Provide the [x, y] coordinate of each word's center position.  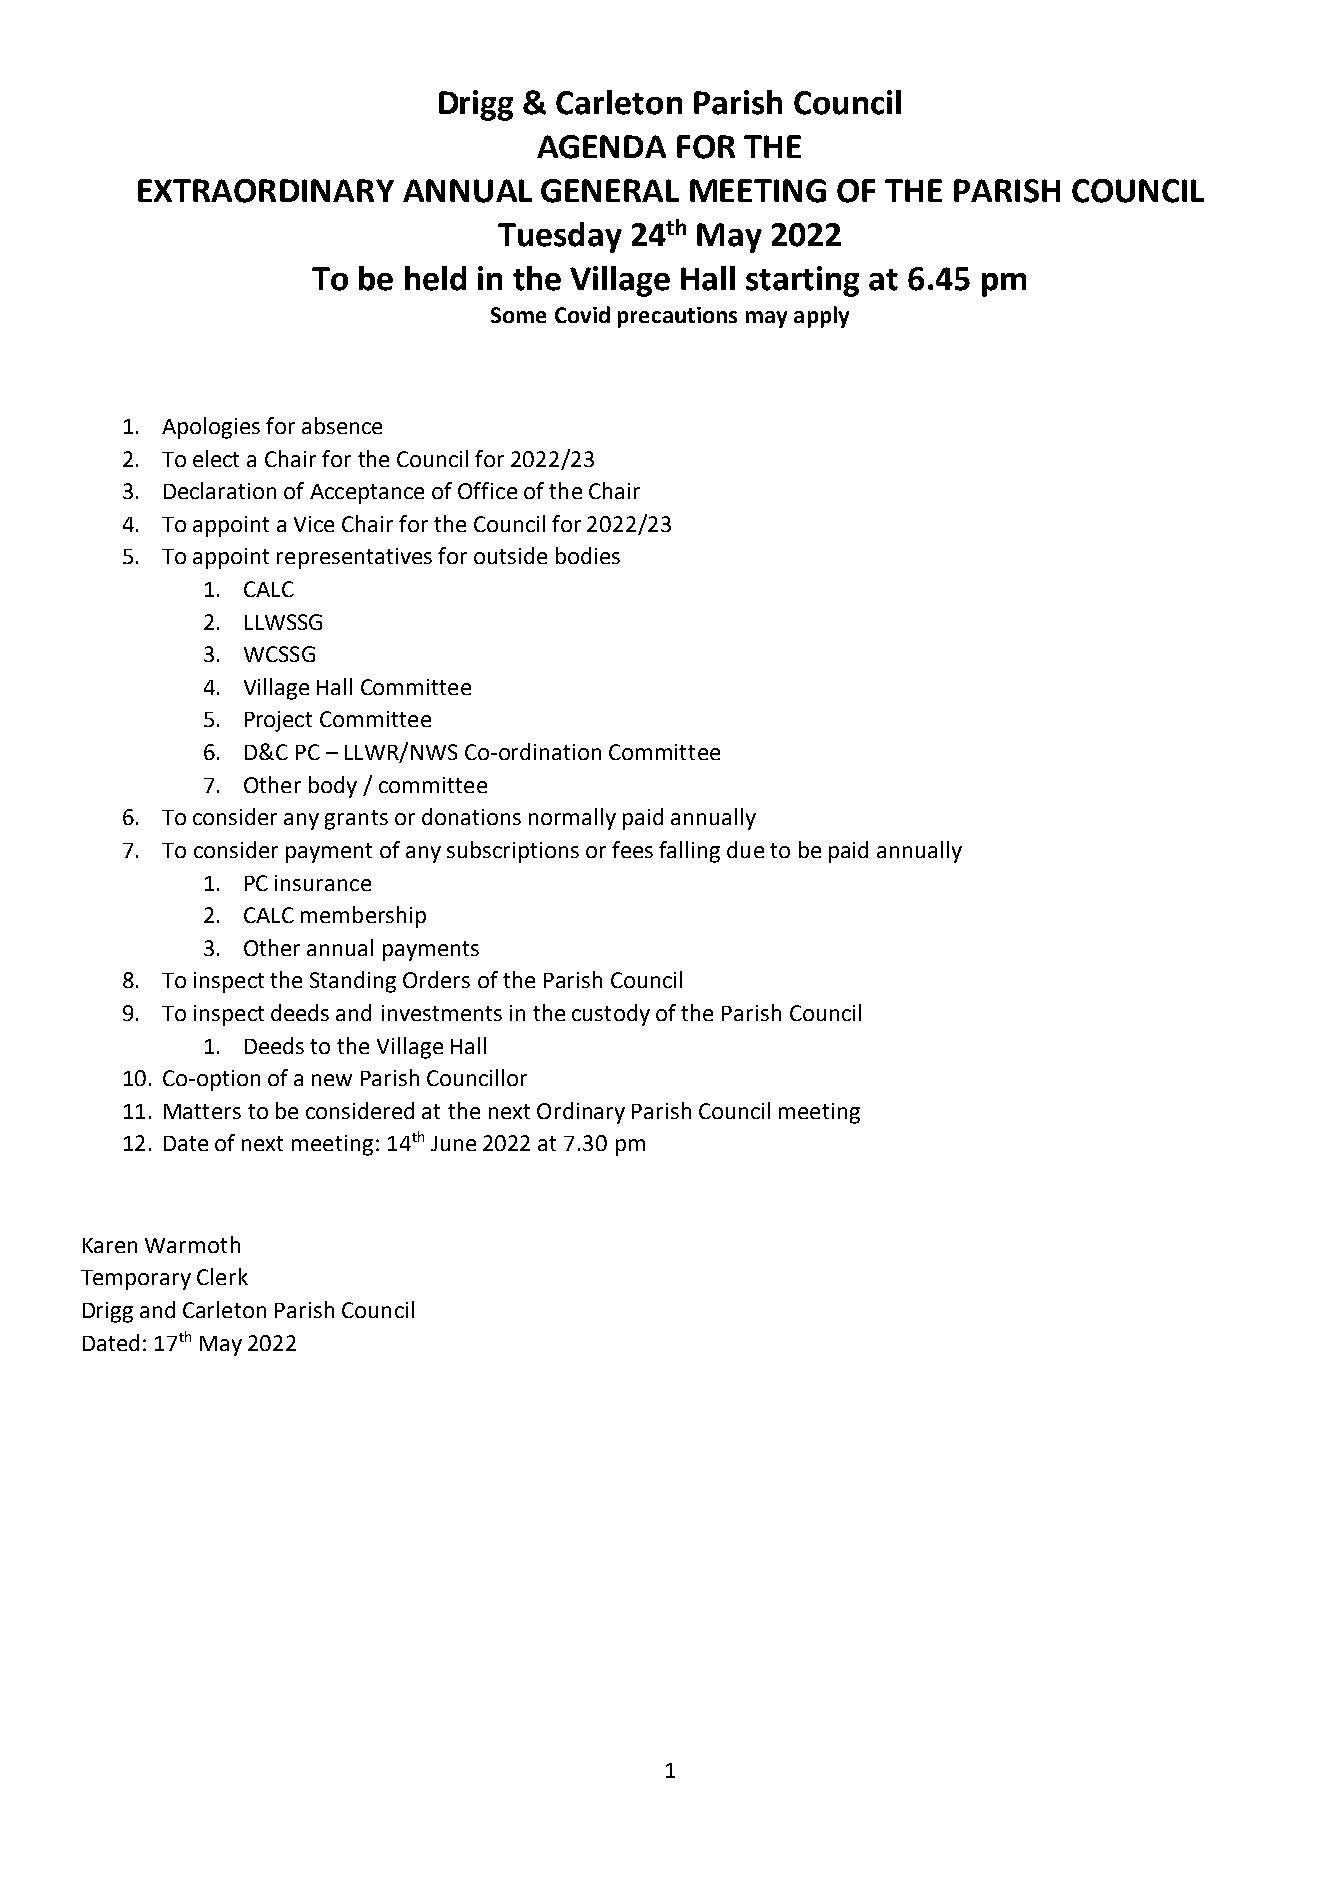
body [333, 787]
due [745, 849]
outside [510, 555]
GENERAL [610, 191]
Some [518, 315]
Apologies [211, 428]
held [435, 278]
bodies [588, 555]
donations [471, 816]
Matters [202, 1111]
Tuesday [560, 237]
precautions [677, 317]
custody [611, 1015]
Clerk [222, 1276]
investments [442, 1013]
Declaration [220, 490]
